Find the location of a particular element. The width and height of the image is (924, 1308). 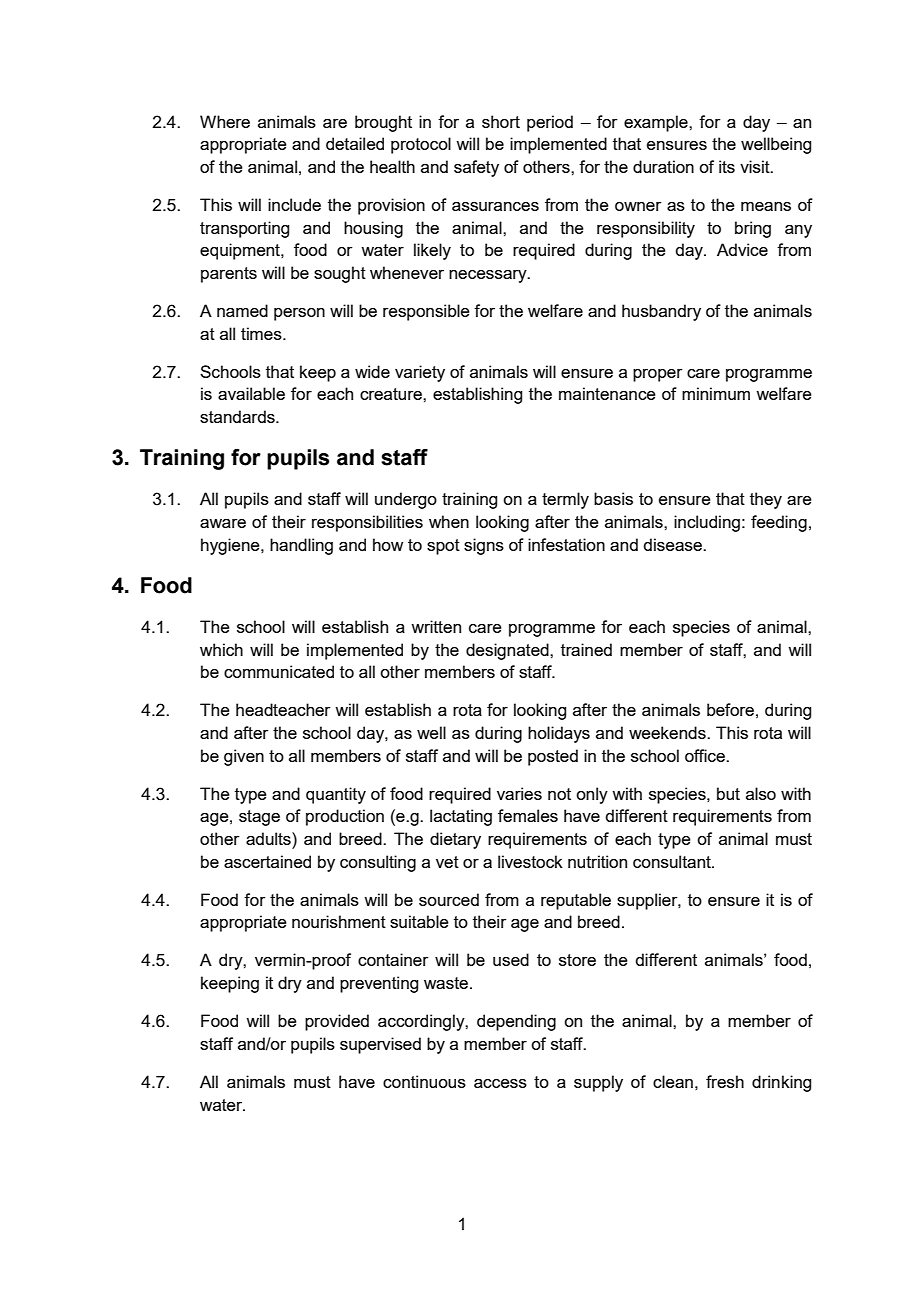

females is located at coordinates (528, 815).
